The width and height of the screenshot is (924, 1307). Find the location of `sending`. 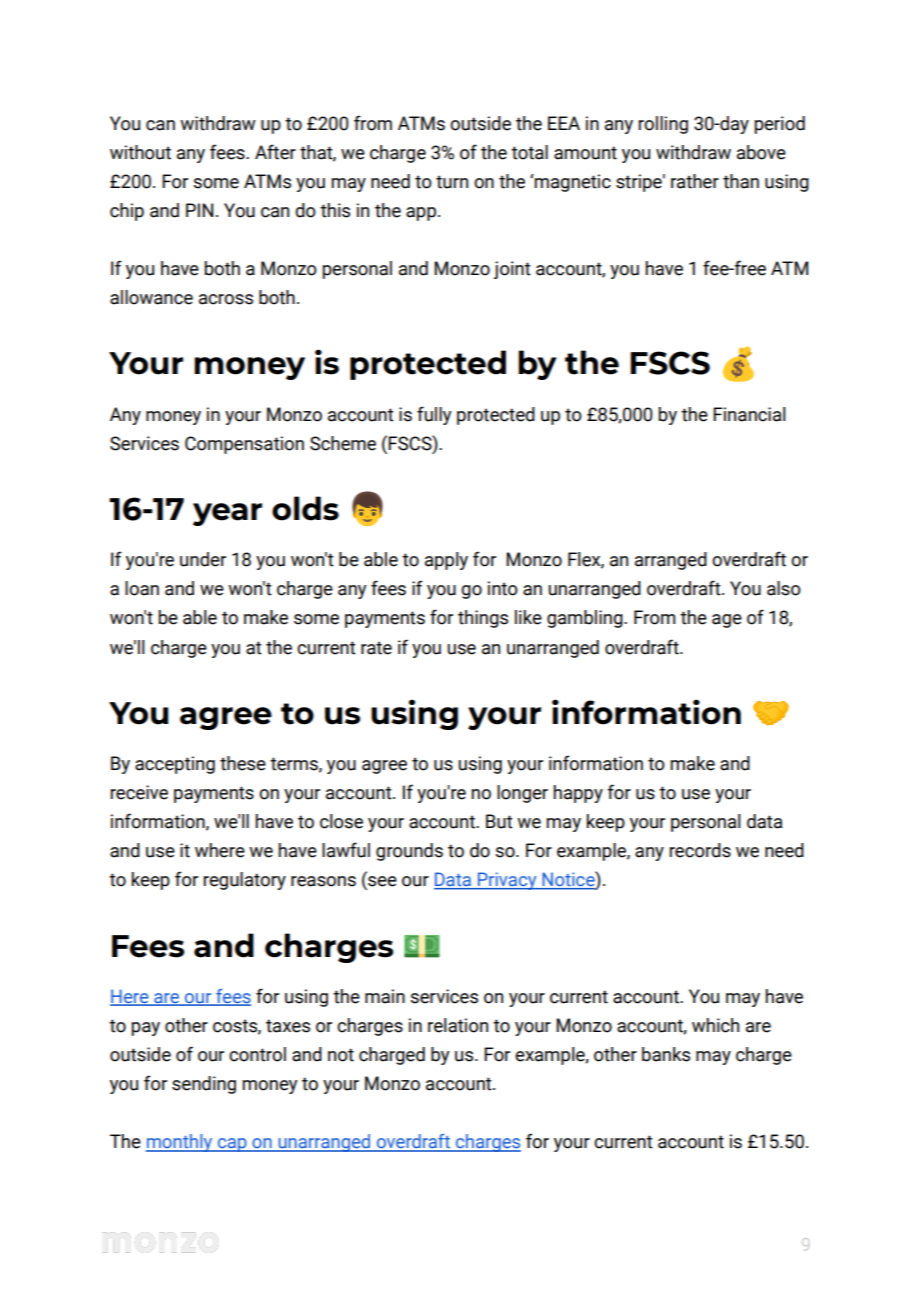

sending is located at coordinates (204, 1085).
